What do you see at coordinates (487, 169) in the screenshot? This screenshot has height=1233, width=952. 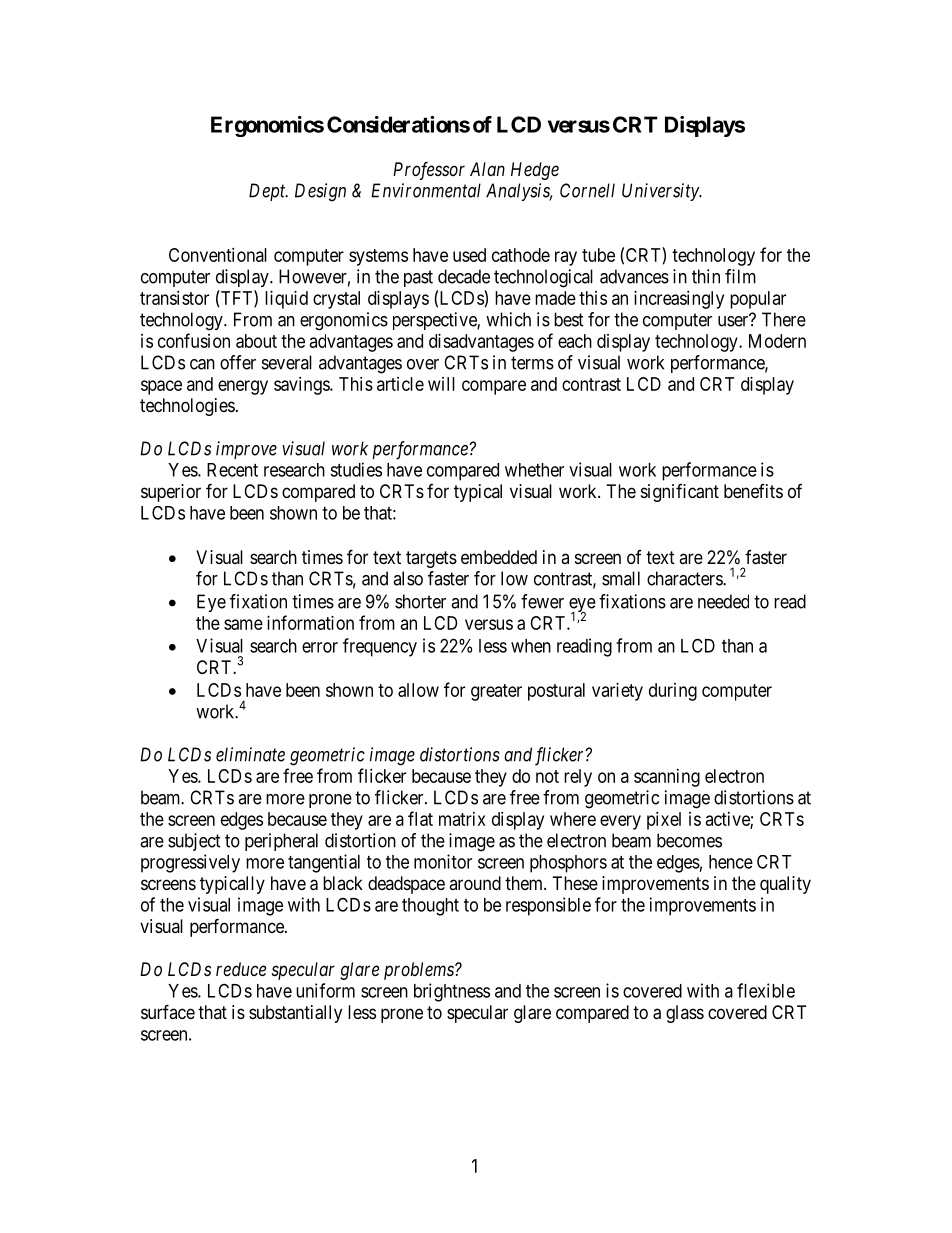 I see `Alan` at bounding box center [487, 169].
